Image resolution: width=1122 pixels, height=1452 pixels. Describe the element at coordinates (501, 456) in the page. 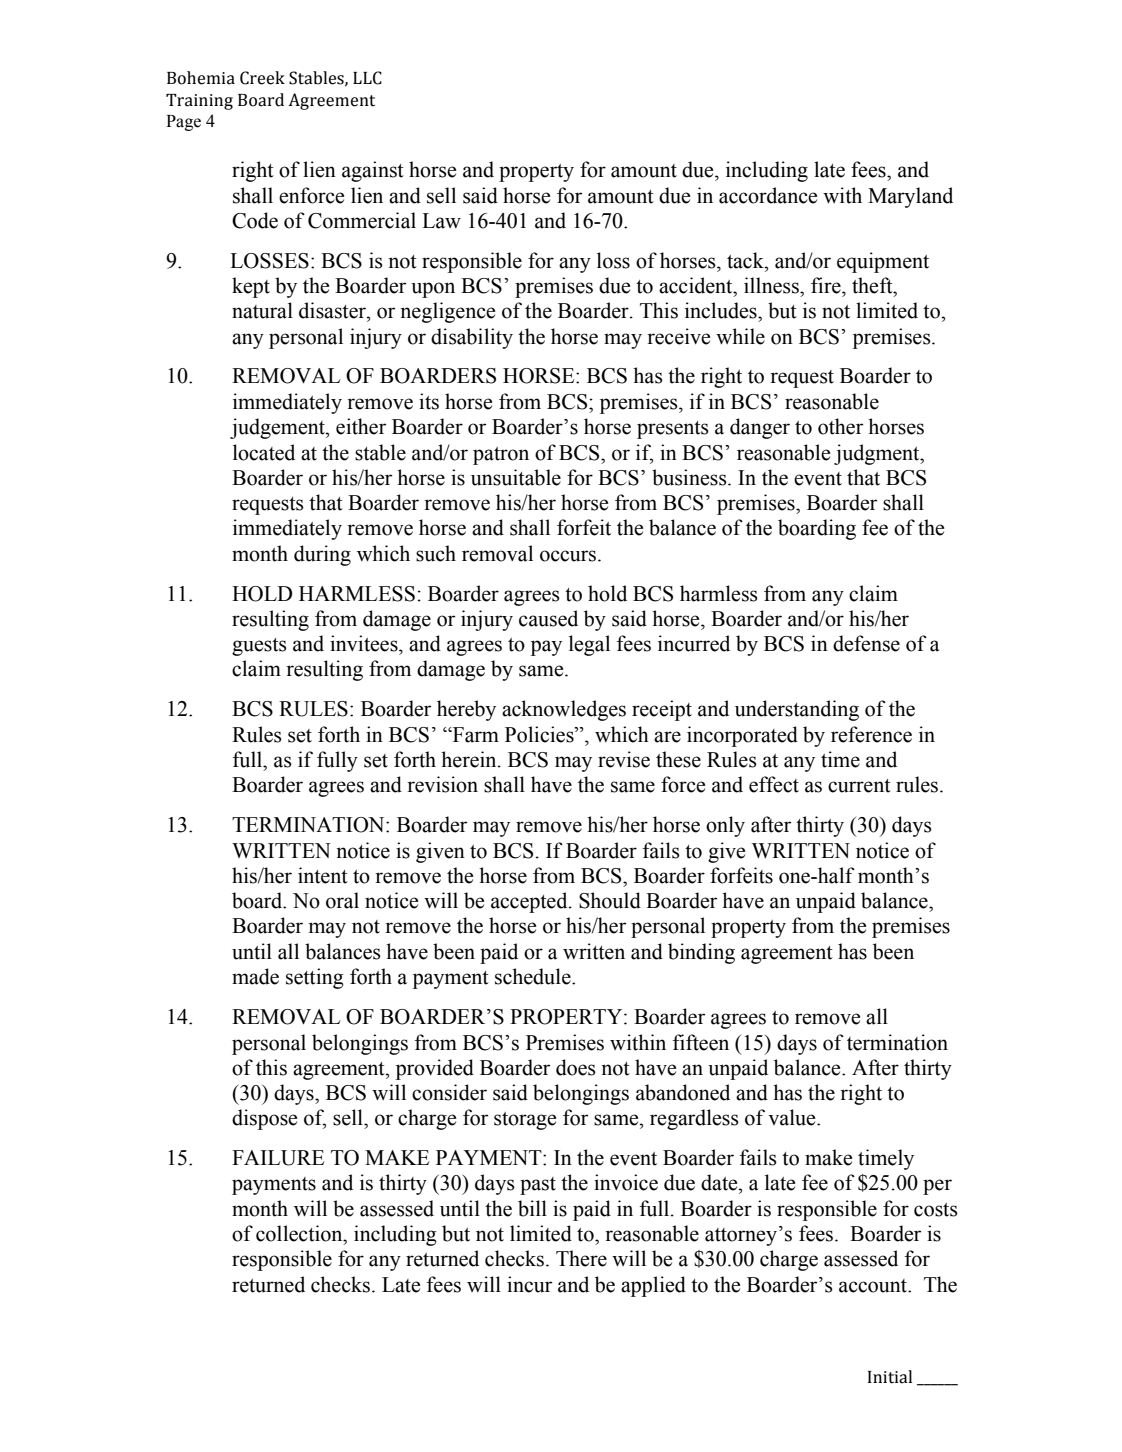

I see `patron` at that location.
